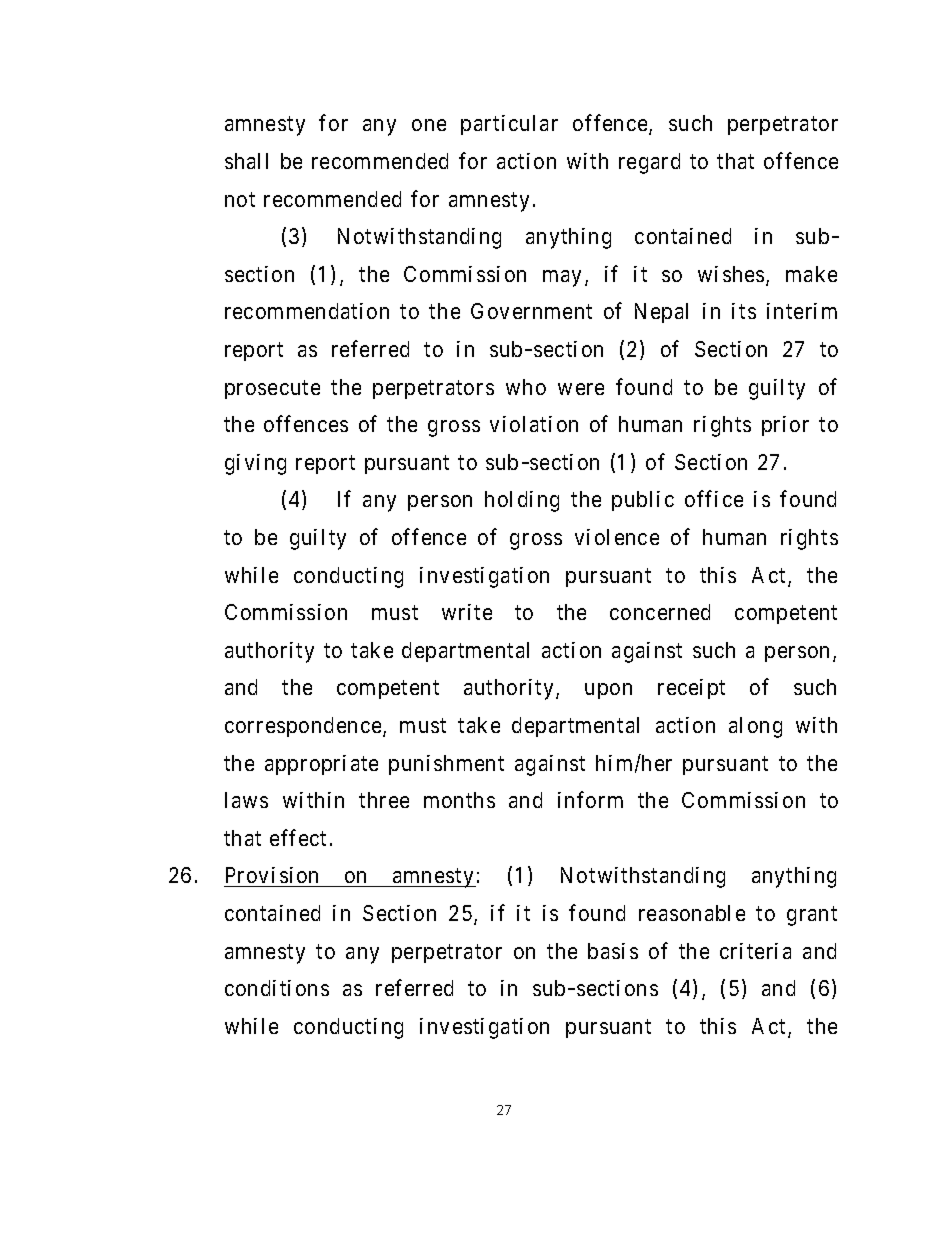  Describe the element at coordinates (613, 951) in the page. I see `basis` at that location.
